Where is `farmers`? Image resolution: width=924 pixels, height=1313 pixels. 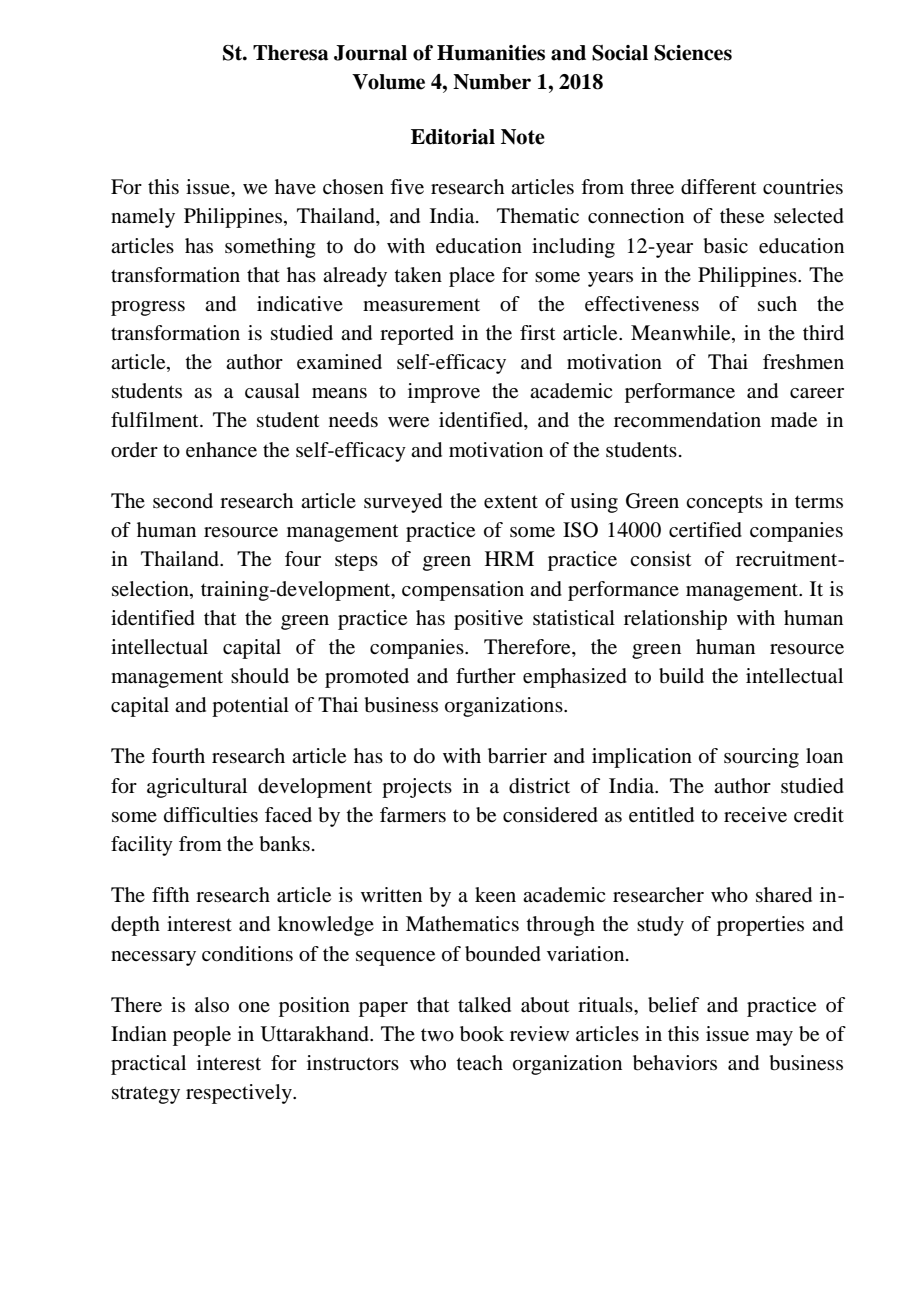 farmers is located at coordinates (413, 815).
